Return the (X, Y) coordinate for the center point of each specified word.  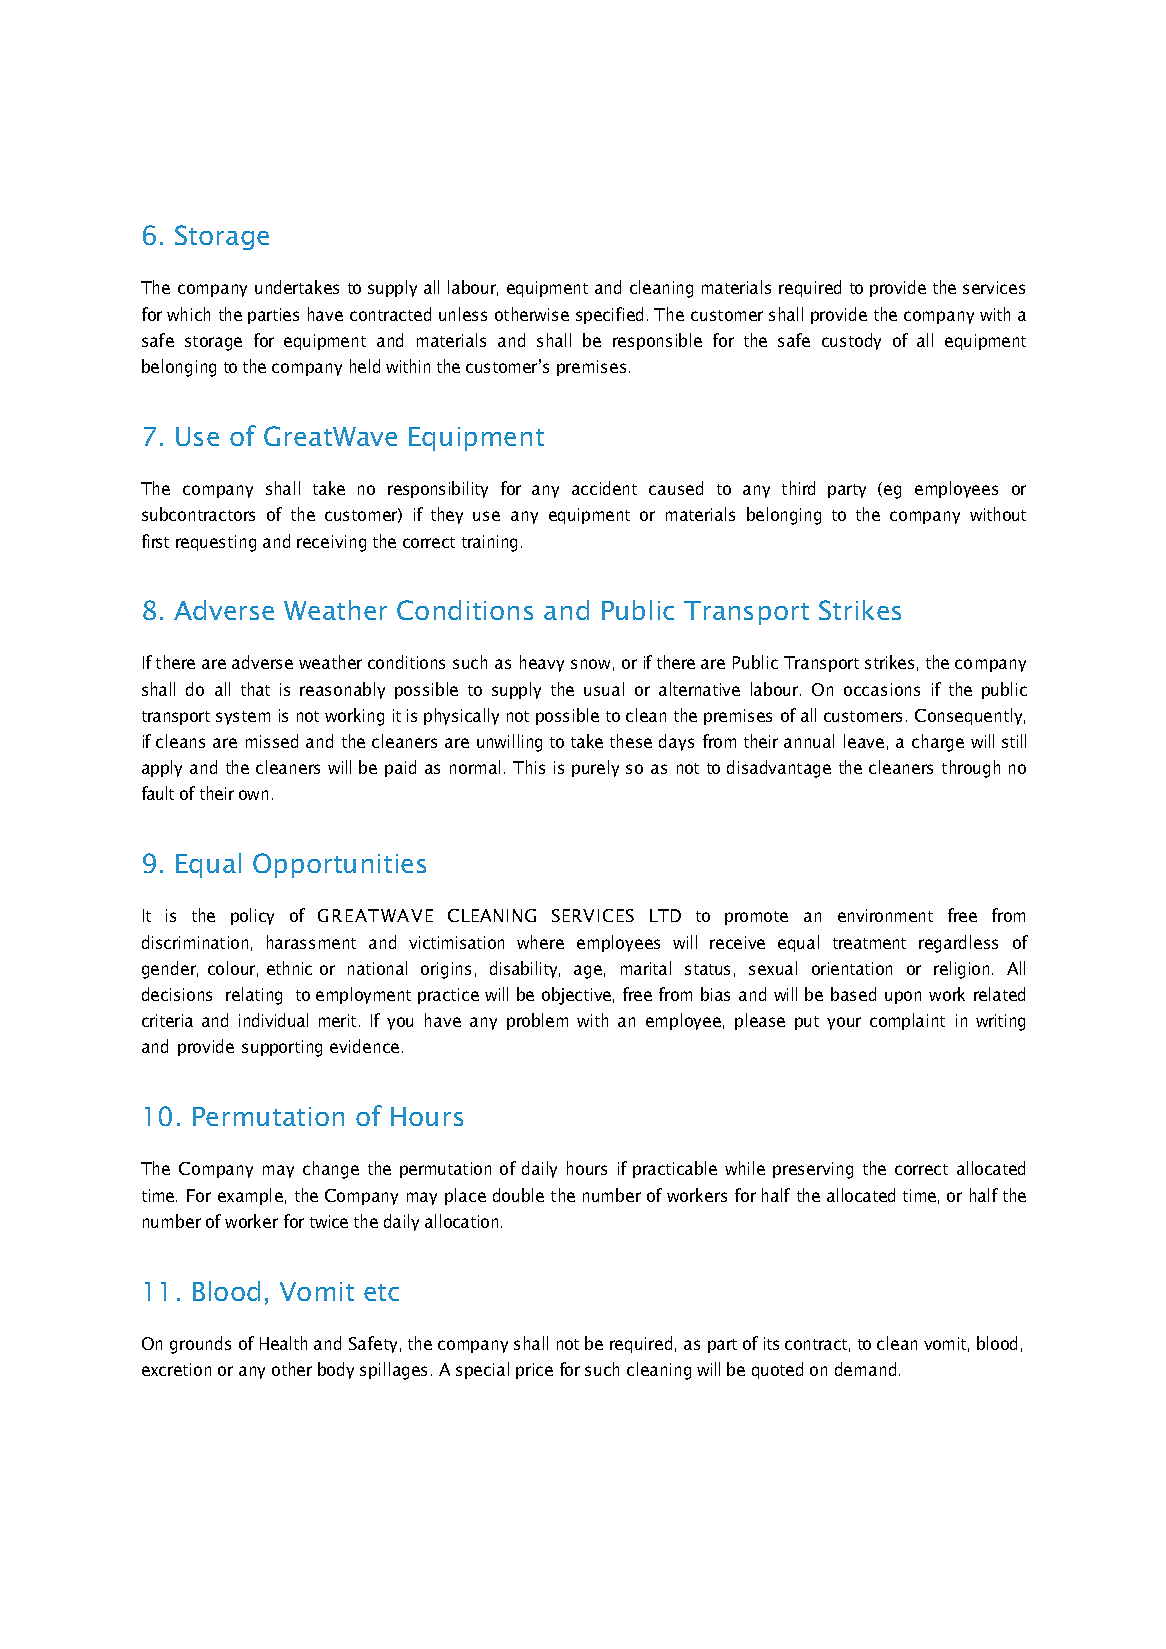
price (534, 1371)
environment (885, 915)
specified (609, 315)
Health (283, 1343)
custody (851, 341)
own (253, 795)
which (188, 314)
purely (595, 768)
